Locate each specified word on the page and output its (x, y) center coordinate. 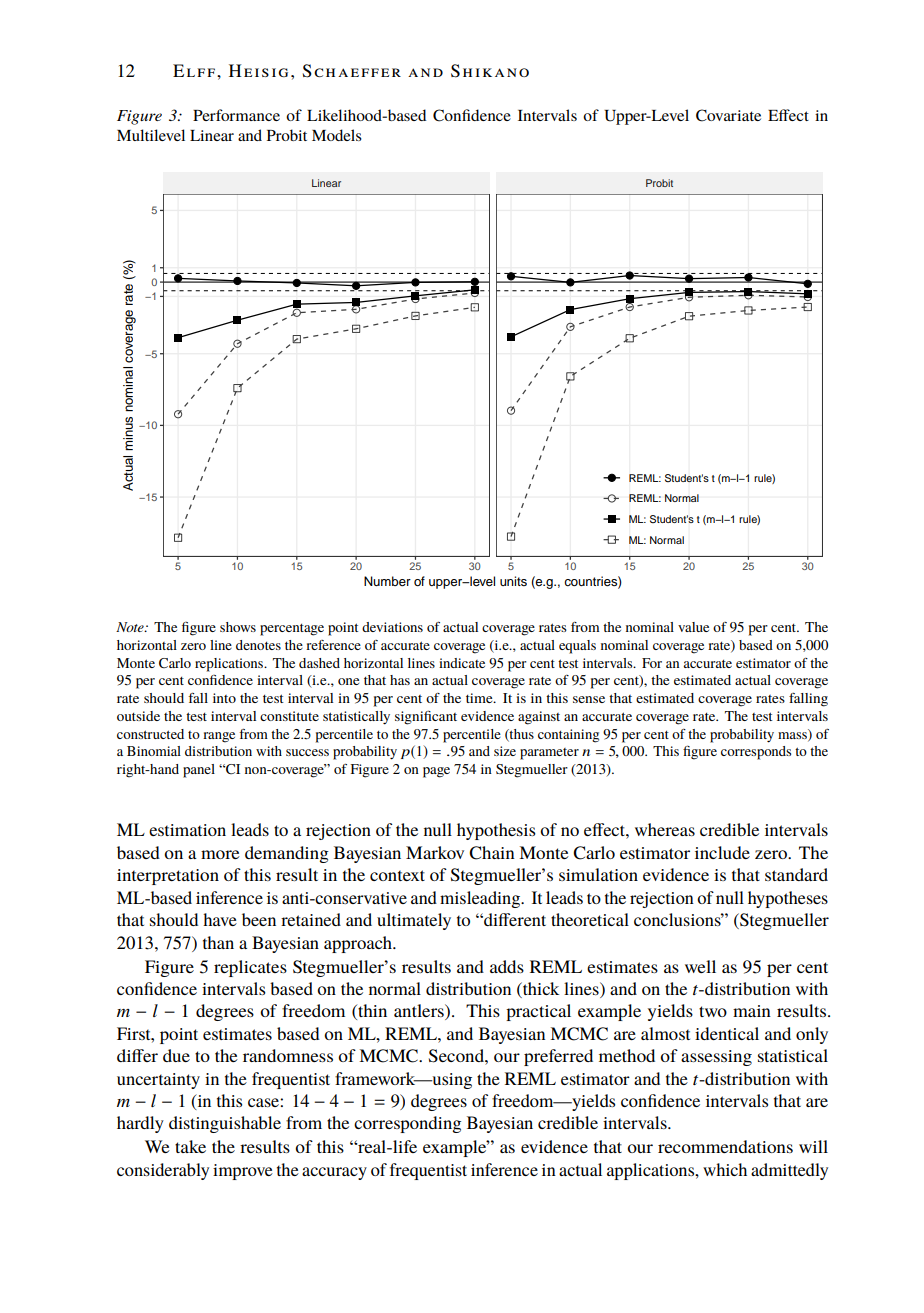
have (220, 919)
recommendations (725, 1146)
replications (230, 665)
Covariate (728, 115)
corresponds (756, 753)
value (693, 627)
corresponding (407, 1124)
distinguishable (225, 1124)
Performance (236, 115)
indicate (462, 663)
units (513, 581)
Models (337, 135)
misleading (481, 899)
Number (387, 581)
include (722, 852)
